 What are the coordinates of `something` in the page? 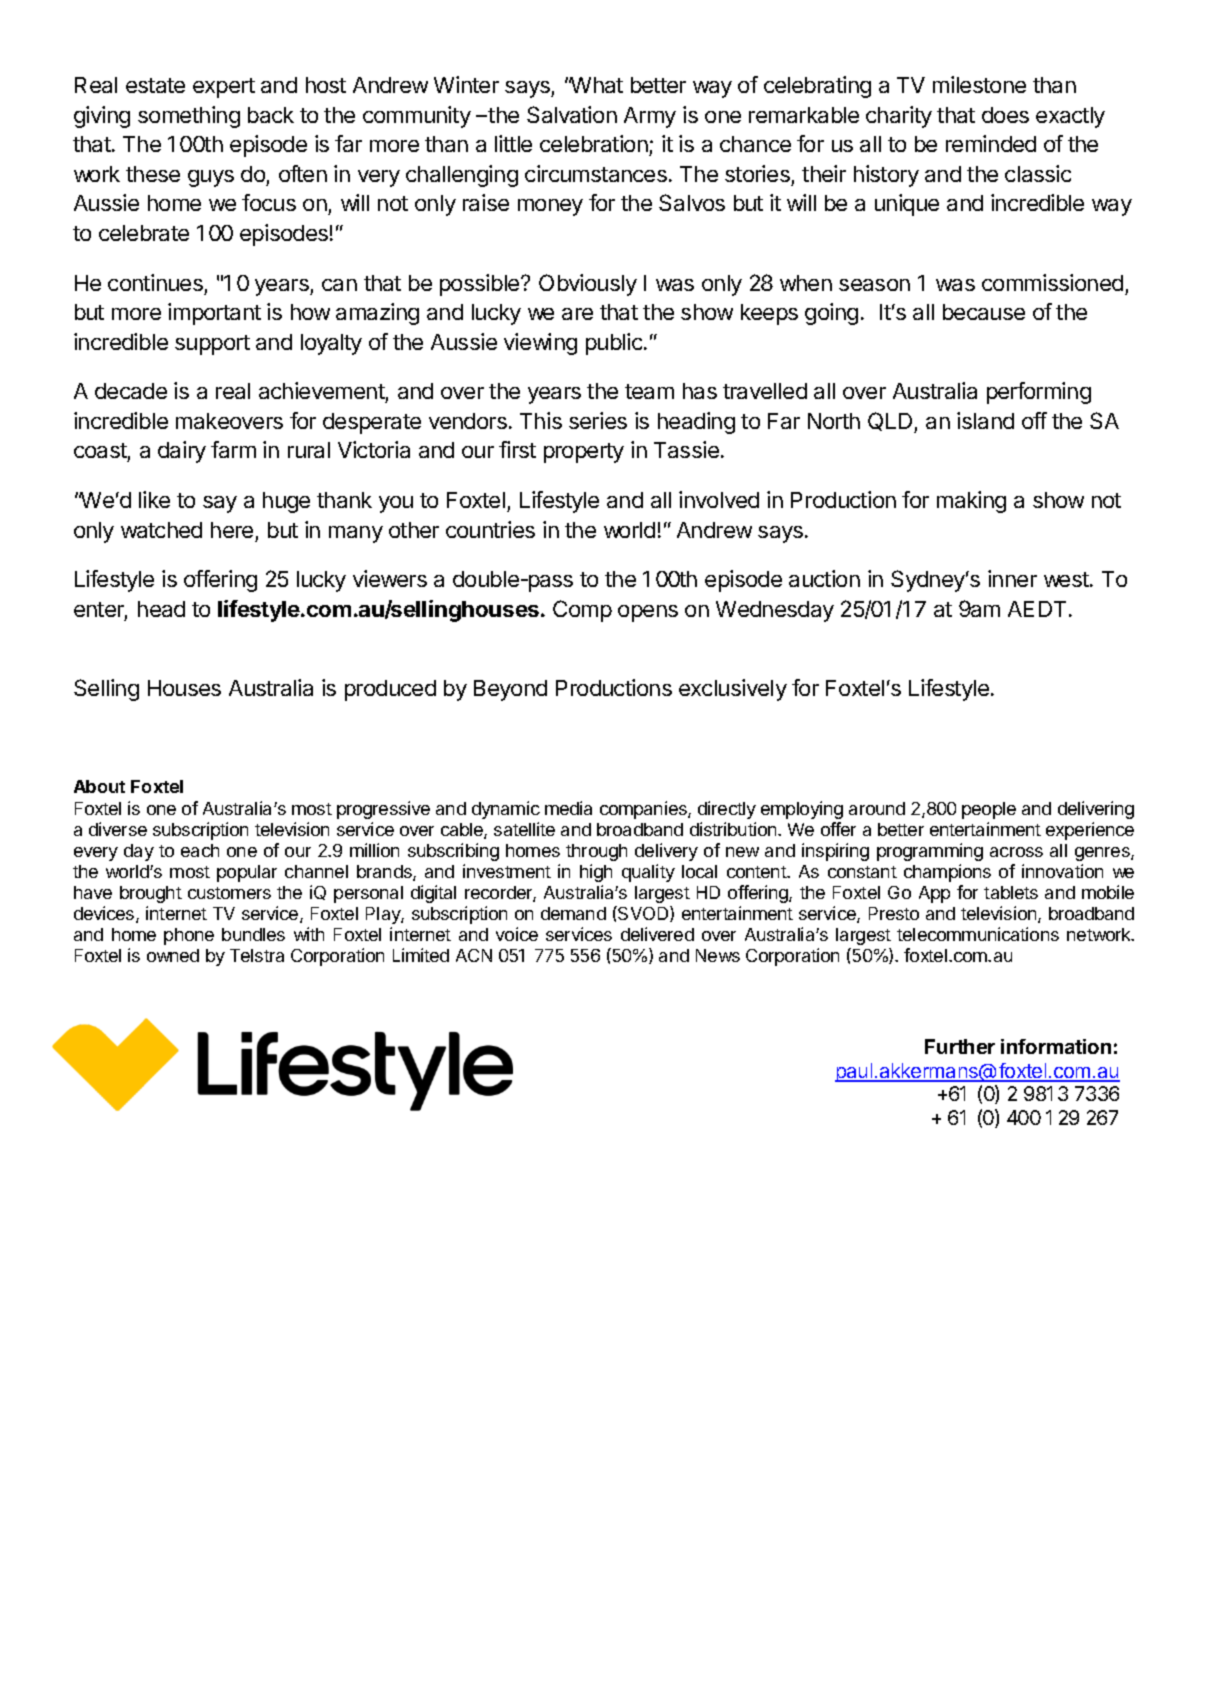 It's located at (189, 117).
